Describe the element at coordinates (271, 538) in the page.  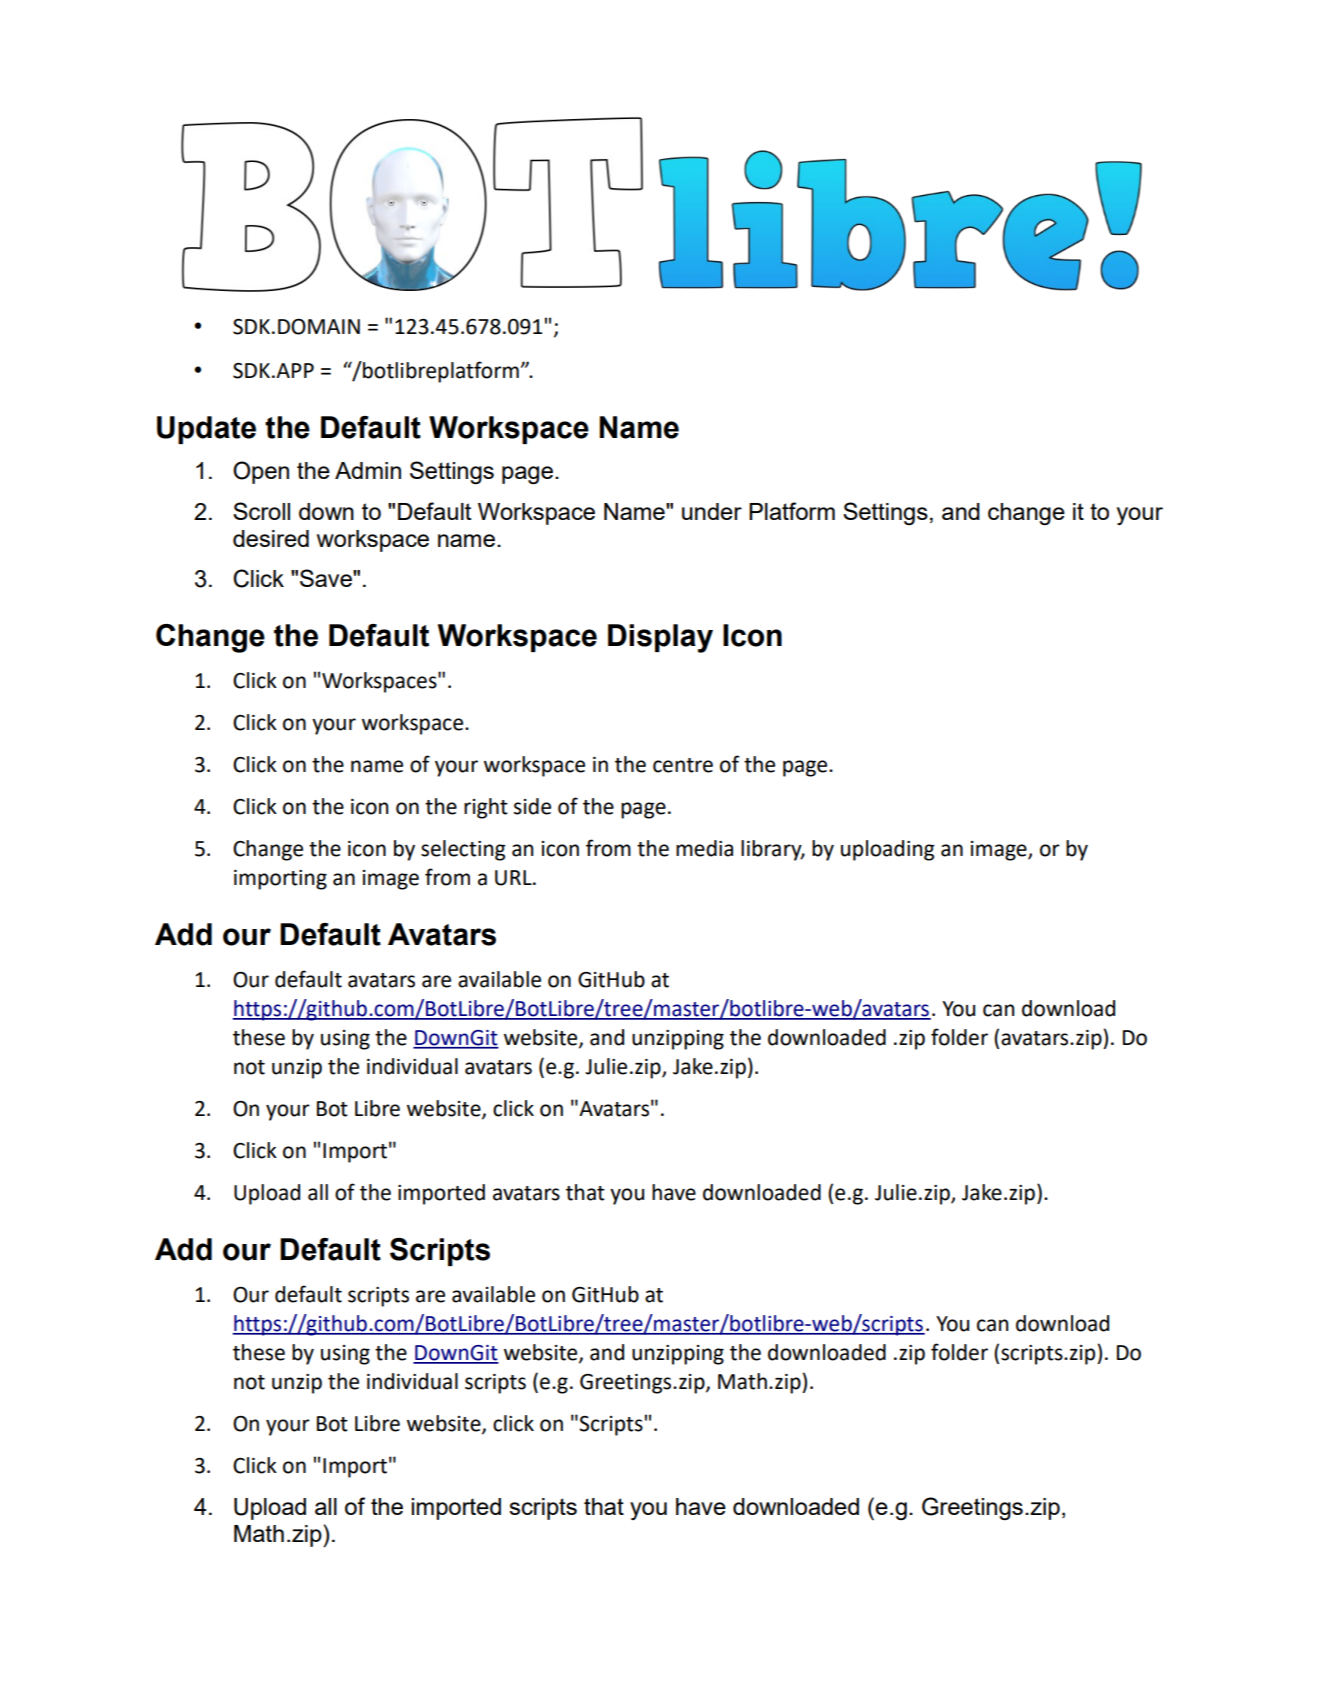
I see `desired` at that location.
